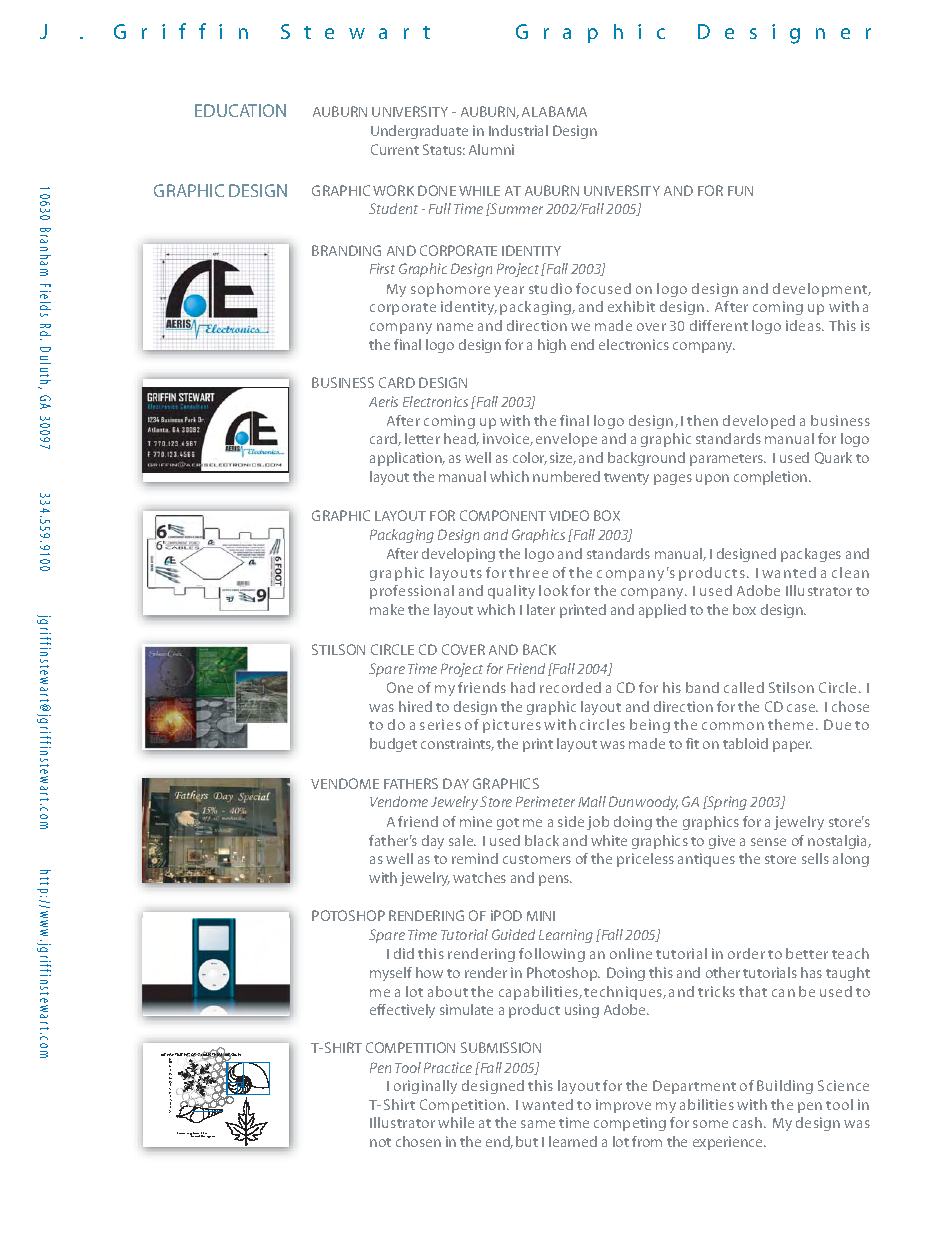  Describe the element at coordinates (740, 191) in the image. I see `FUN` at that location.
